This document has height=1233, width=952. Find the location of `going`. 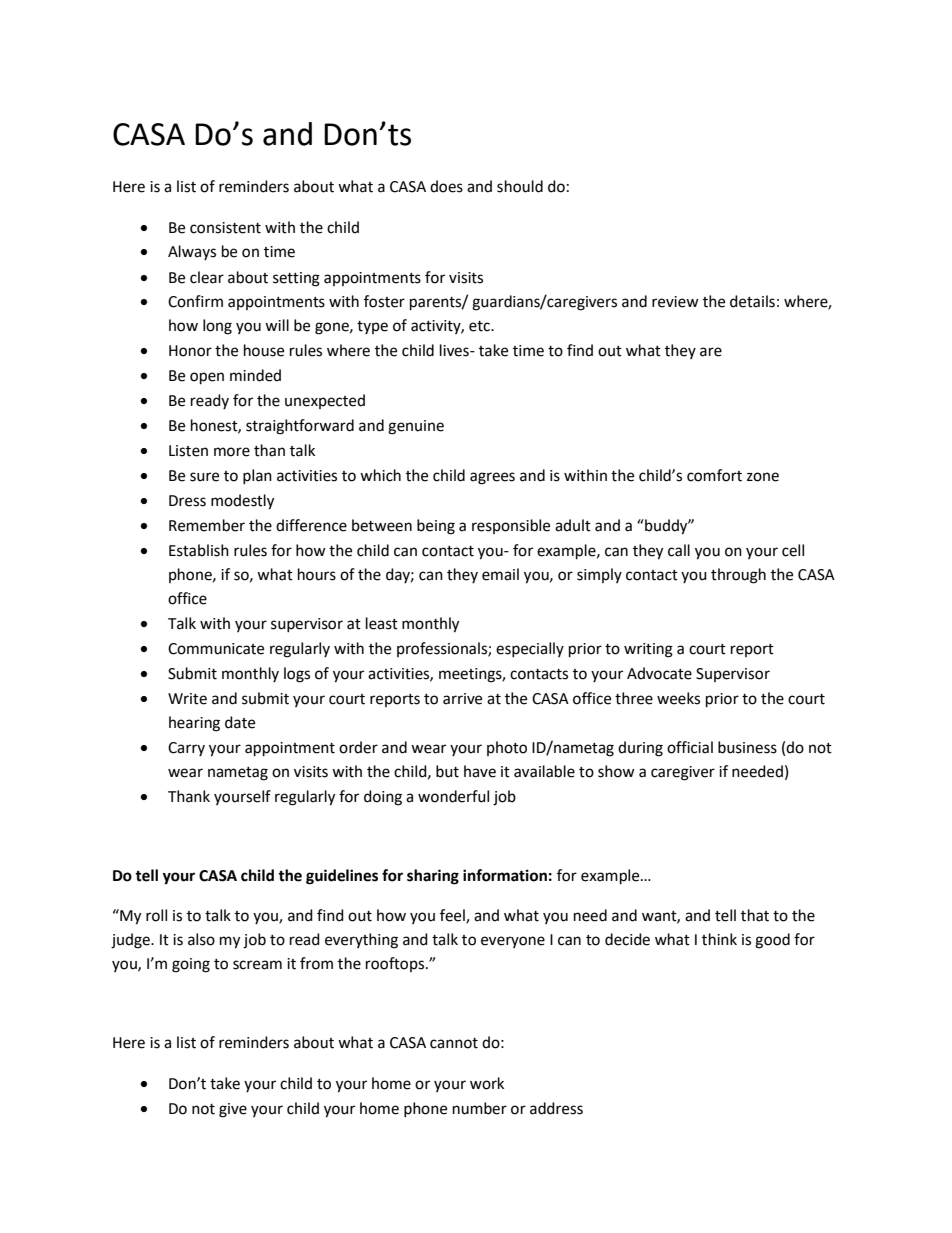

going is located at coordinates (191, 965).
